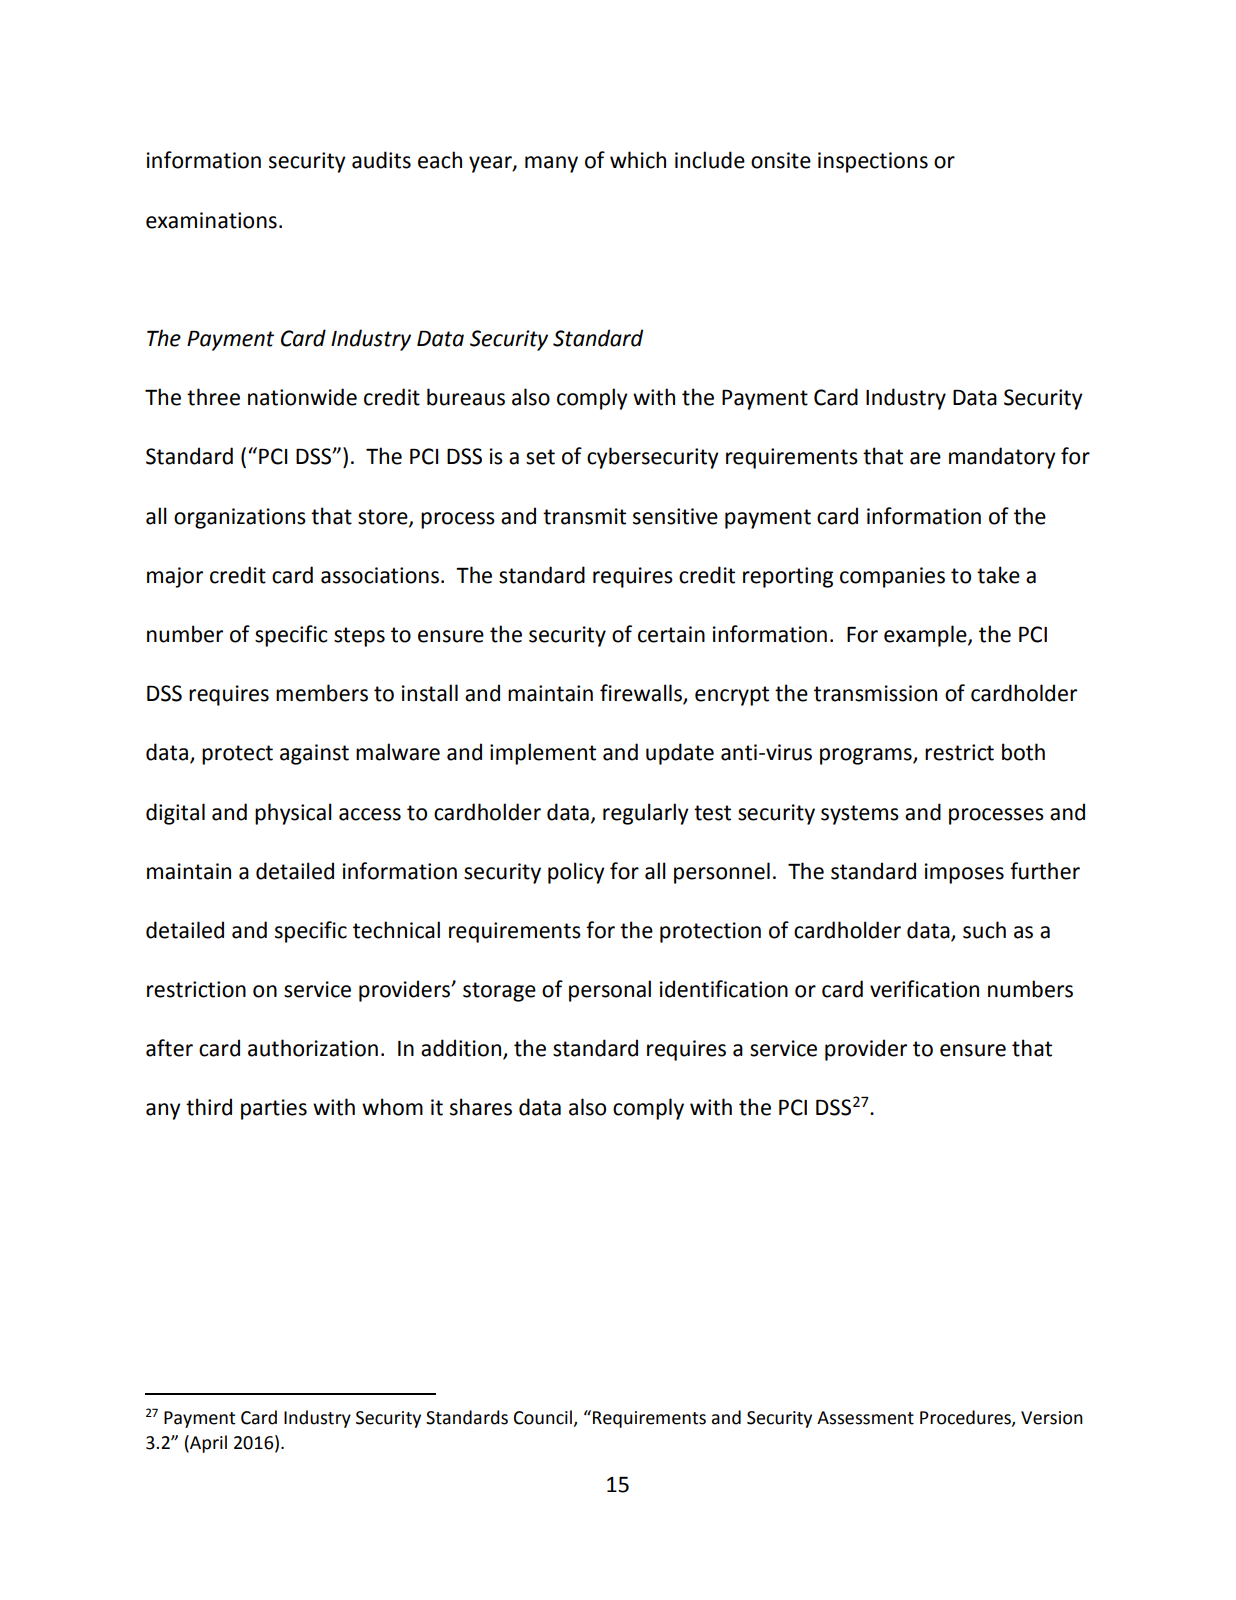  Describe the element at coordinates (646, 814) in the screenshot. I see `regularly` at that location.
